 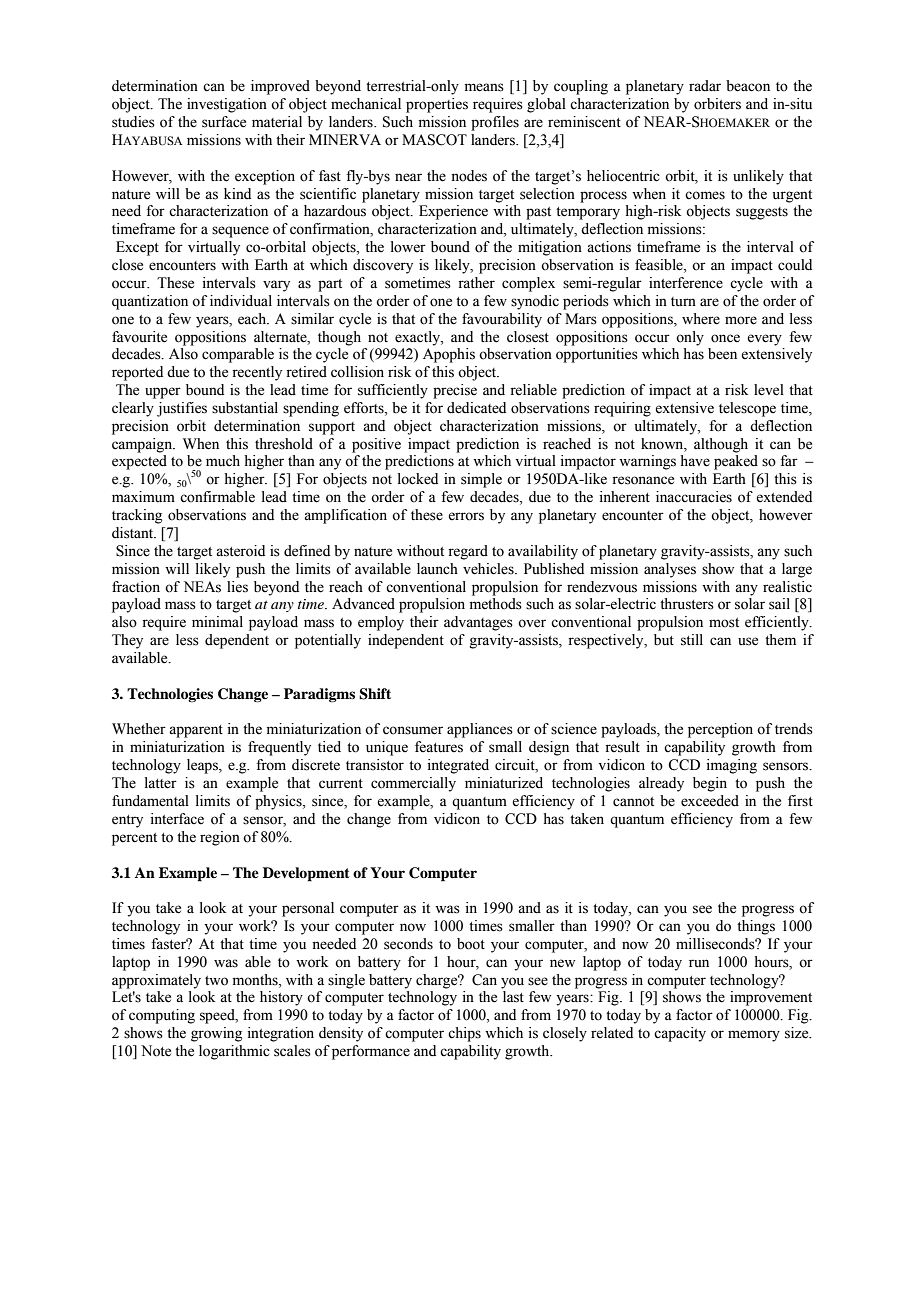 What do you see at coordinates (705, 86) in the screenshot?
I see `radar` at bounding box center [705, 86].
